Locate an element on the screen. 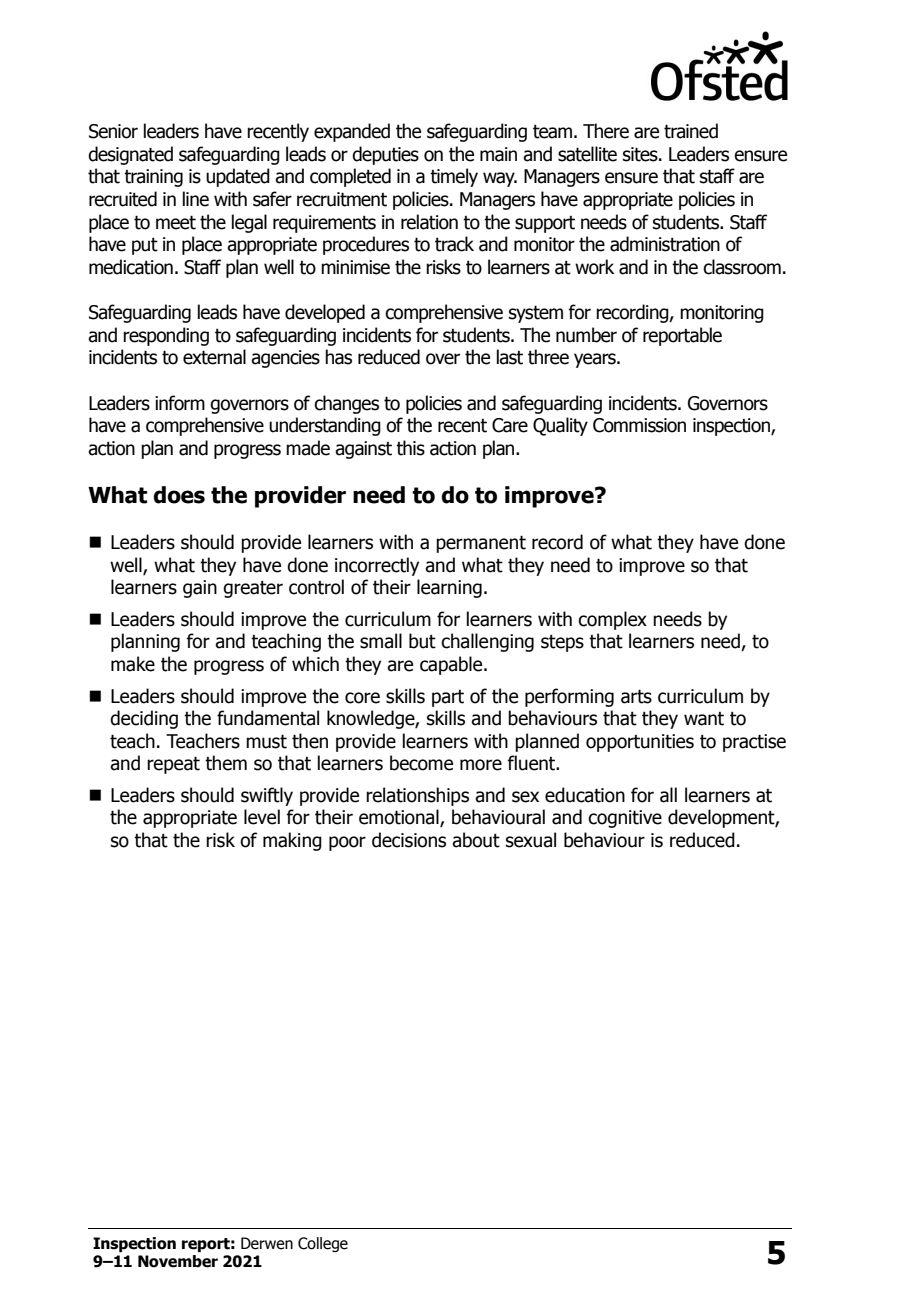  inform is located at coordinates (180, 403).
